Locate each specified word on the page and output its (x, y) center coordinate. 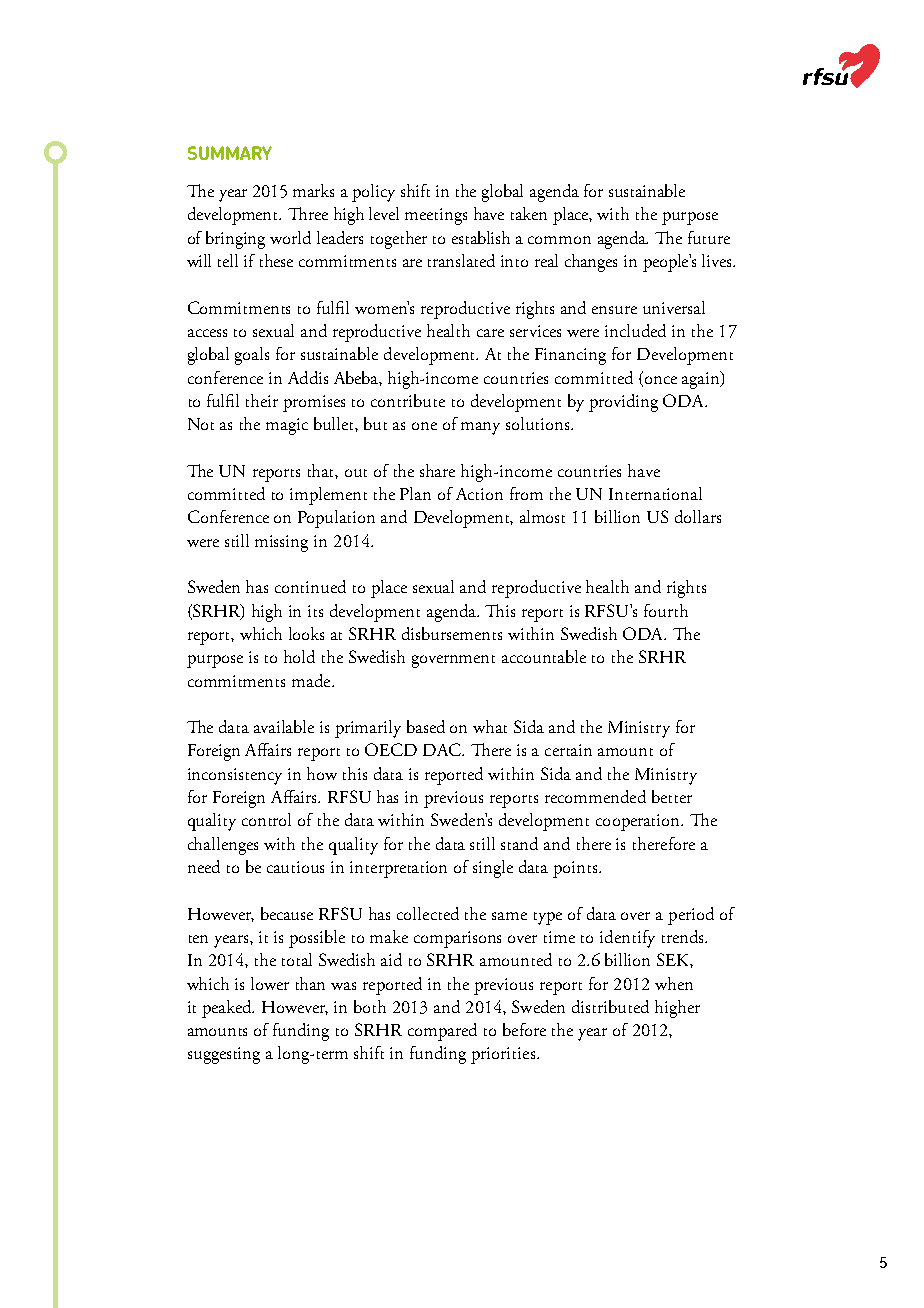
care (490, 333)
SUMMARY (230, 153)
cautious (295, 867)
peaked (228, 1009)
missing (281, 543)
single (493, 869)
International (655, 493)
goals (252, 356)
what (490, 726)
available (284, 726)
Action (479, 494)
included (635, 330)
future (709, 237)
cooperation (639, 822)
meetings (436, 216)
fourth (666, 610)
